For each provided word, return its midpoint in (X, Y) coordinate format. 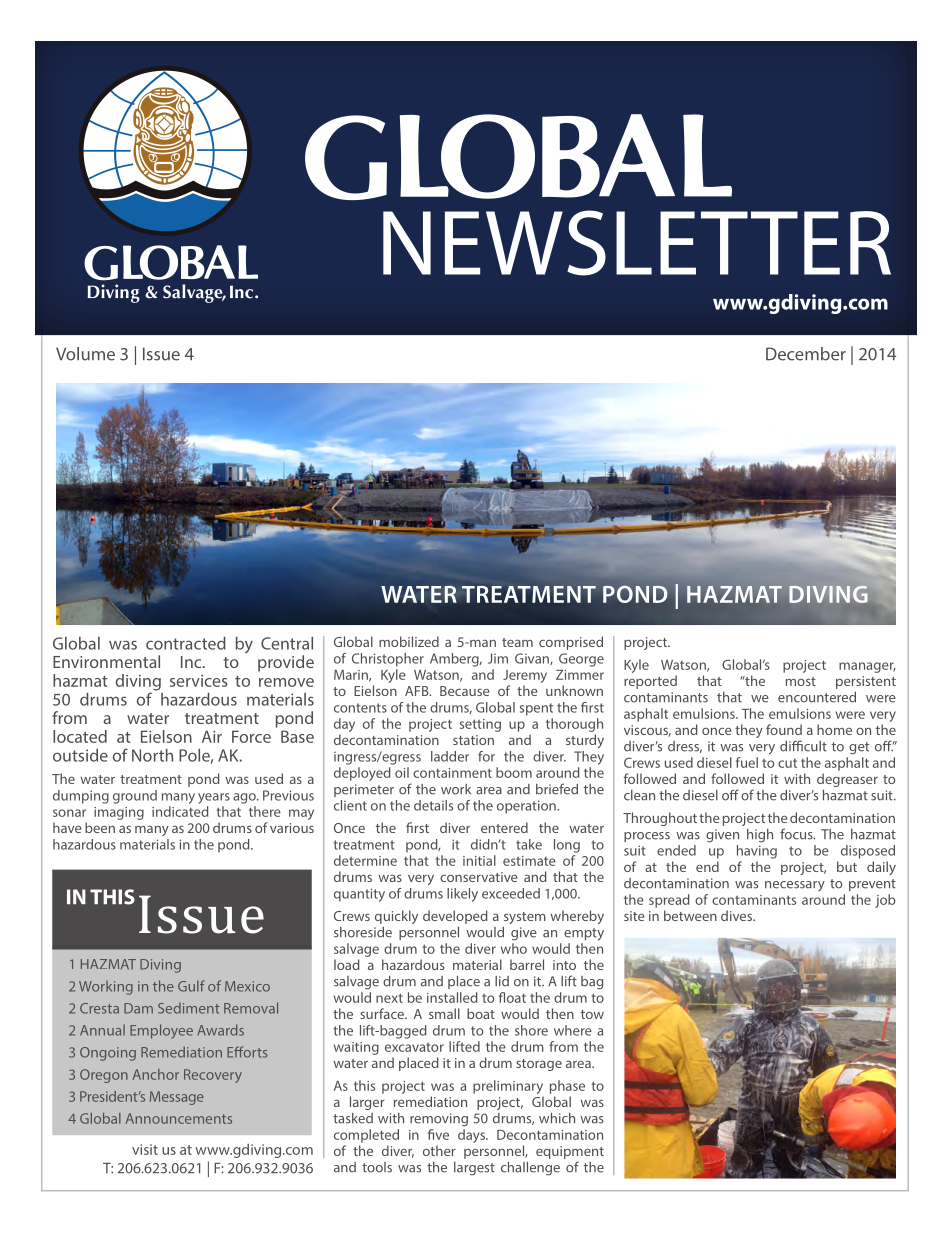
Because (465, 691)
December (806, 354)
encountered (817, 697)
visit (145, 1149)
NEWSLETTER (637, 243)
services (199, 681)
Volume (85, 354)
